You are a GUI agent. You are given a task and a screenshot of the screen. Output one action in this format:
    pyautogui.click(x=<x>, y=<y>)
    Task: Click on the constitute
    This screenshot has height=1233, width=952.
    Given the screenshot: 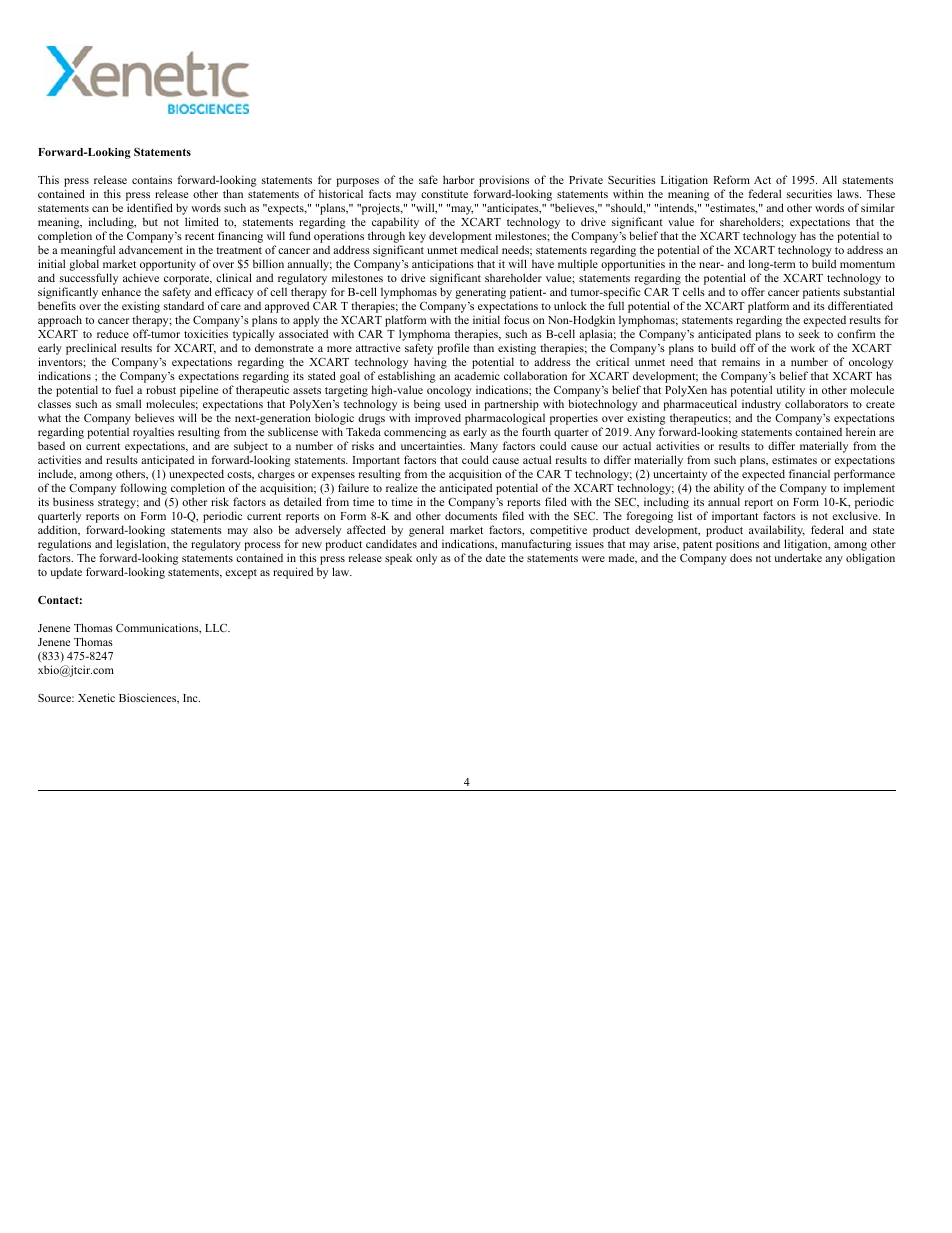 What is the action you would take?
    pyautogui.click(x=444, y=193)
